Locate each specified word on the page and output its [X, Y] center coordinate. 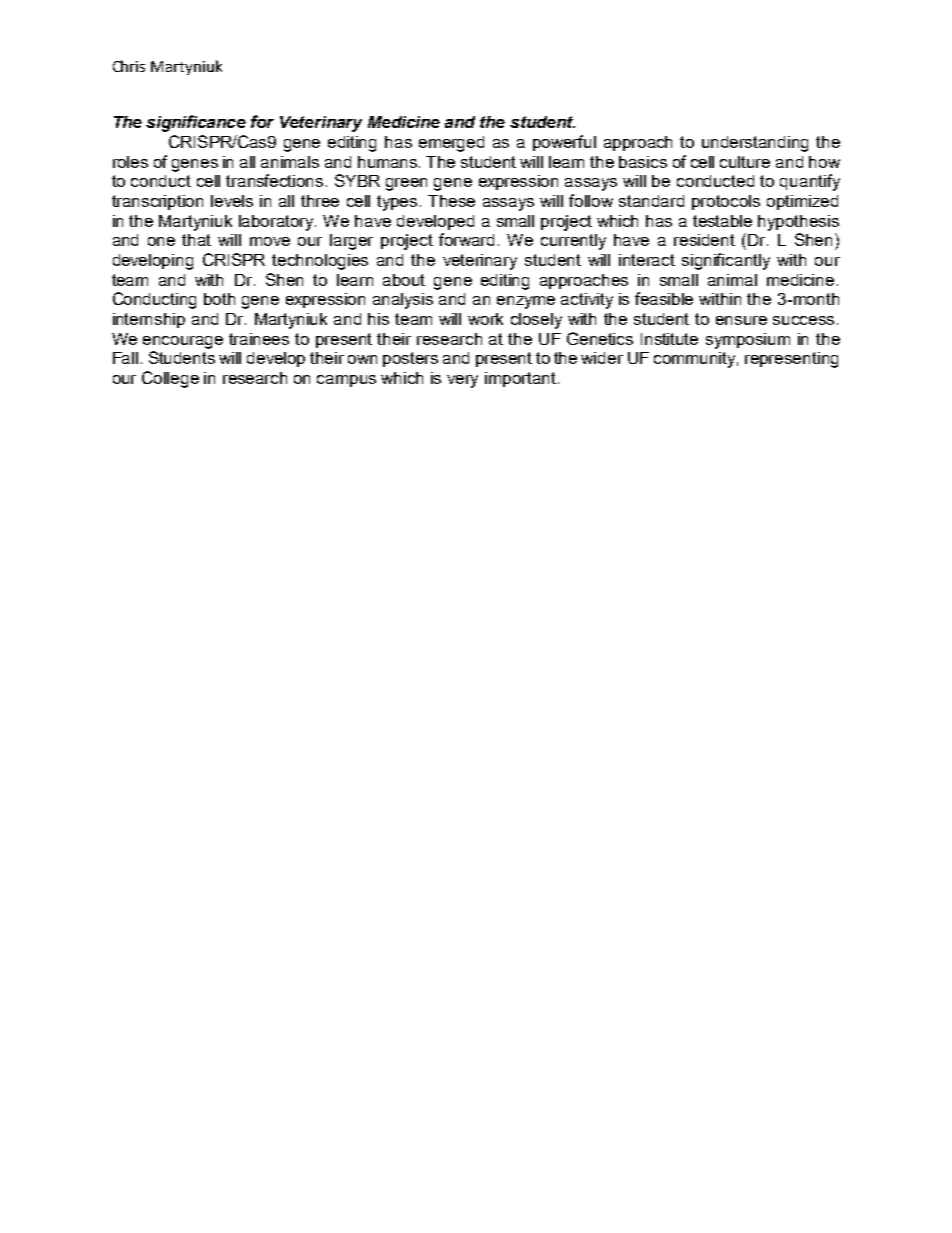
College [170, 379]
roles [130, 162]
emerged [451, 144]
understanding [755, 144]
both [219, 299]
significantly [726, 261]
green [406, 184]
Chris [129, 66]
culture [745, 162]
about [404, 280]
